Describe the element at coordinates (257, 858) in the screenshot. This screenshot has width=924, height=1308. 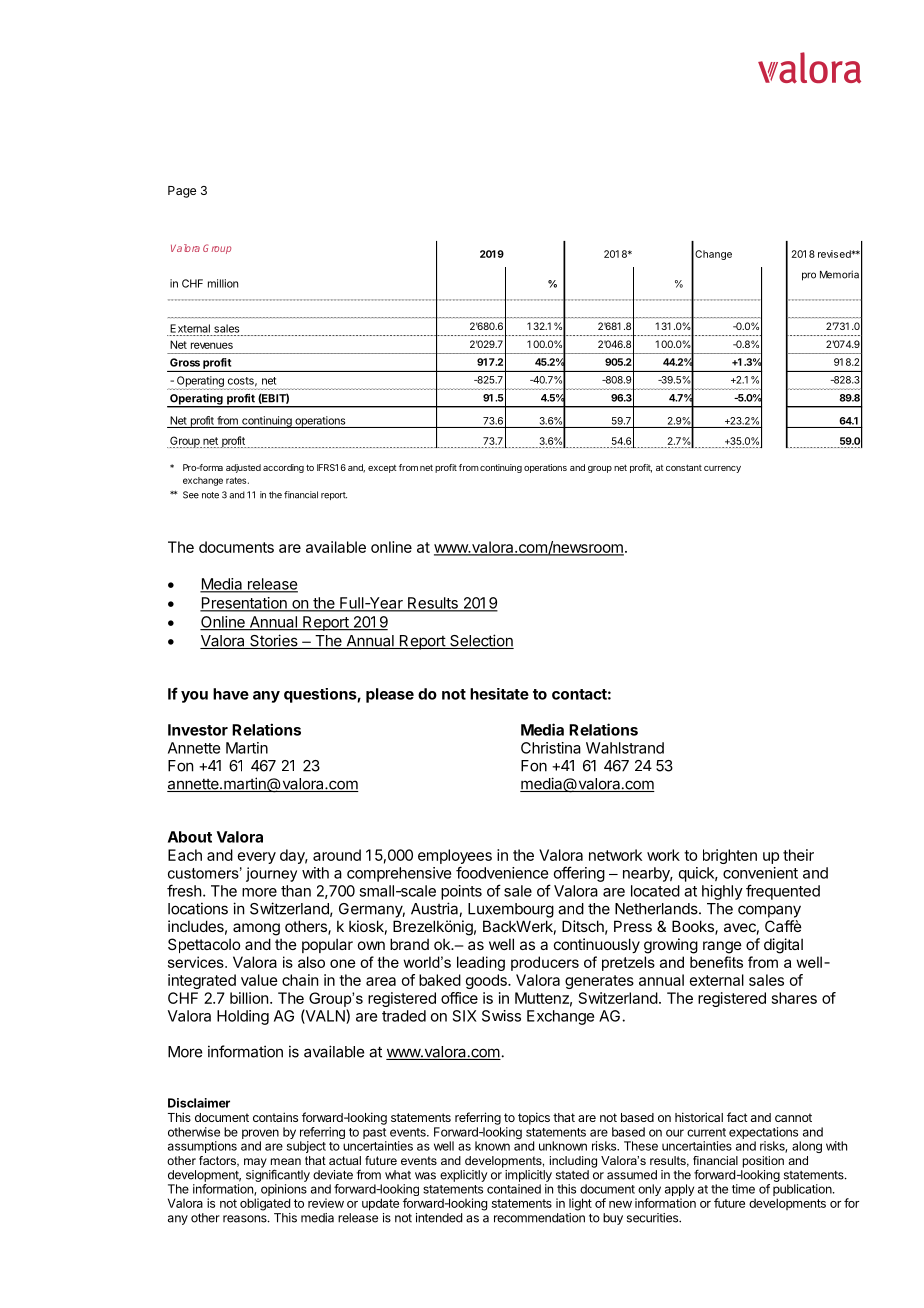
I see `every` at that location.
